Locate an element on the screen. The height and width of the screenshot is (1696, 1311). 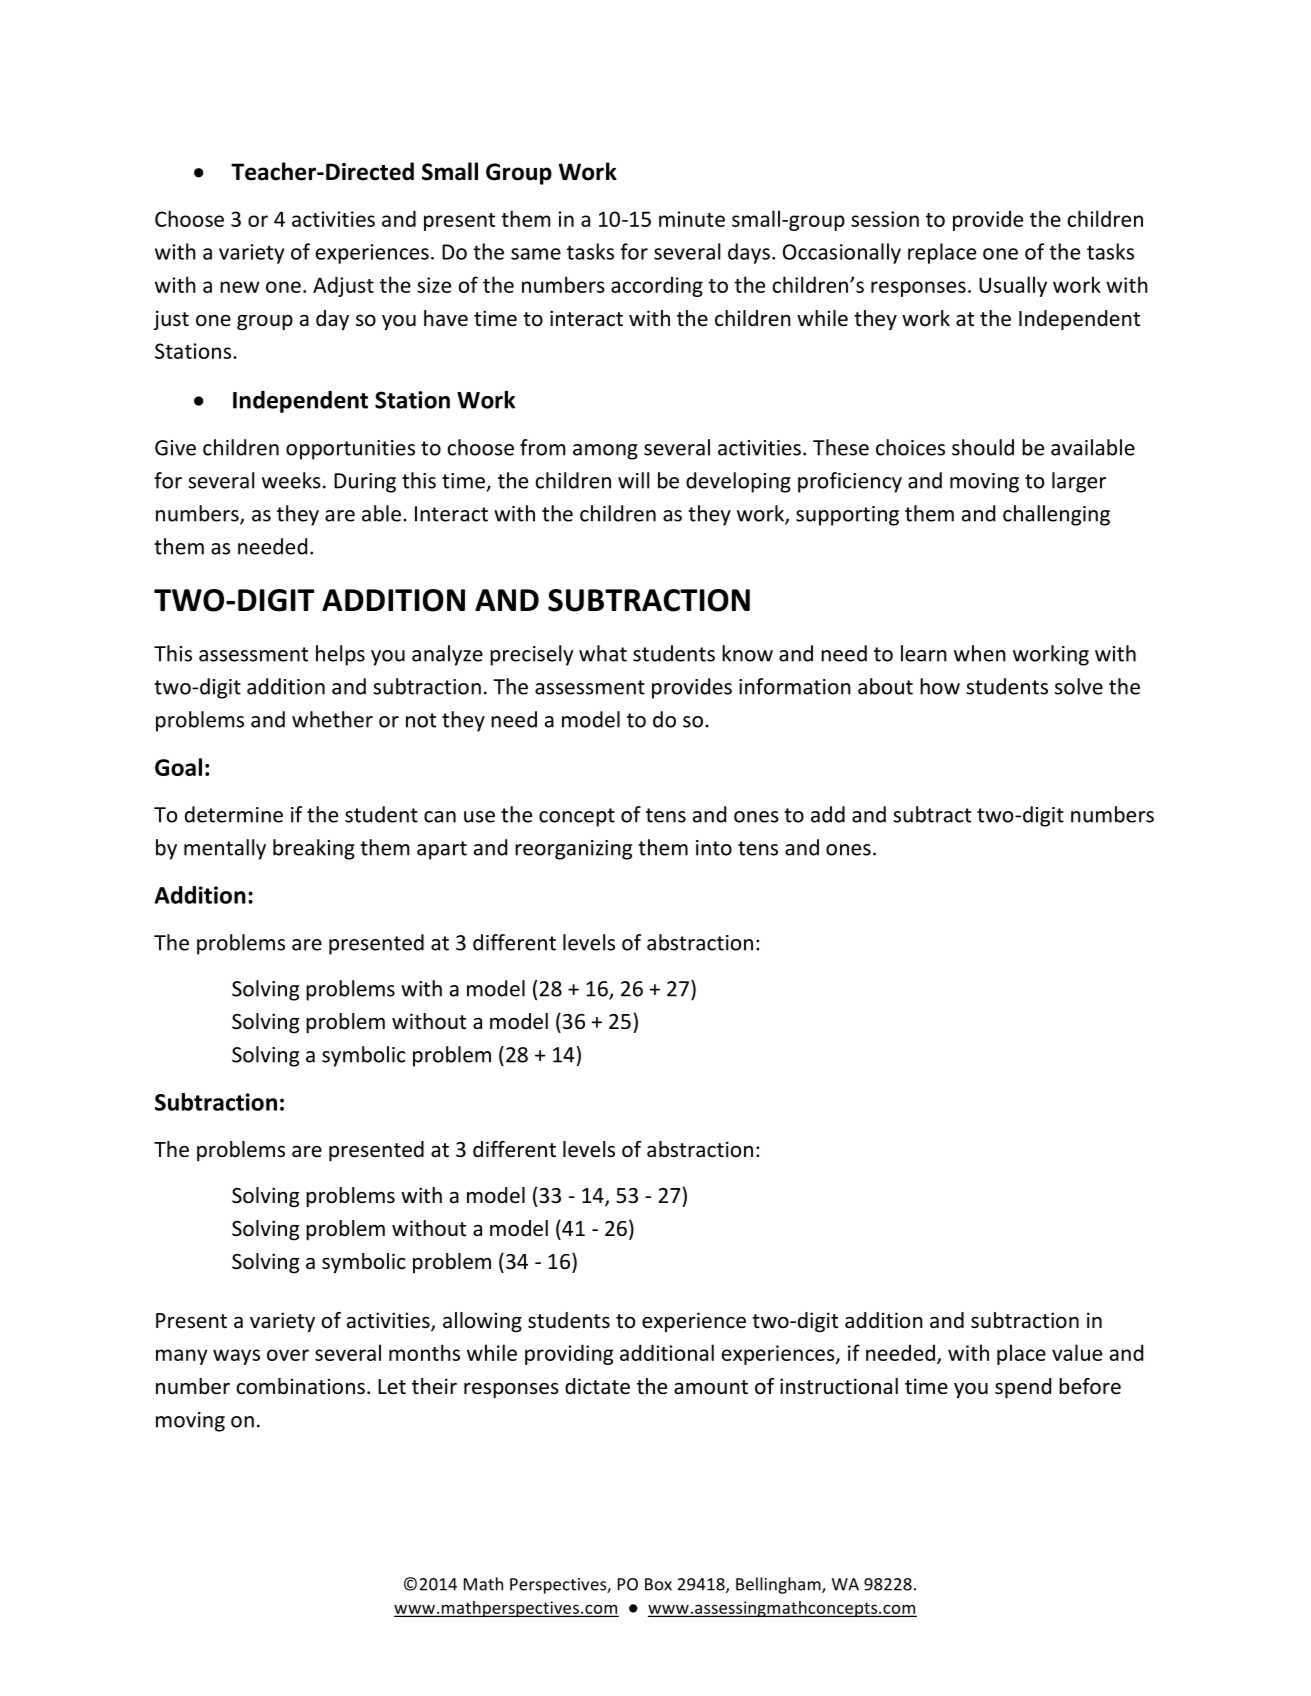
combinations is located at coordinates (301, 1386).
